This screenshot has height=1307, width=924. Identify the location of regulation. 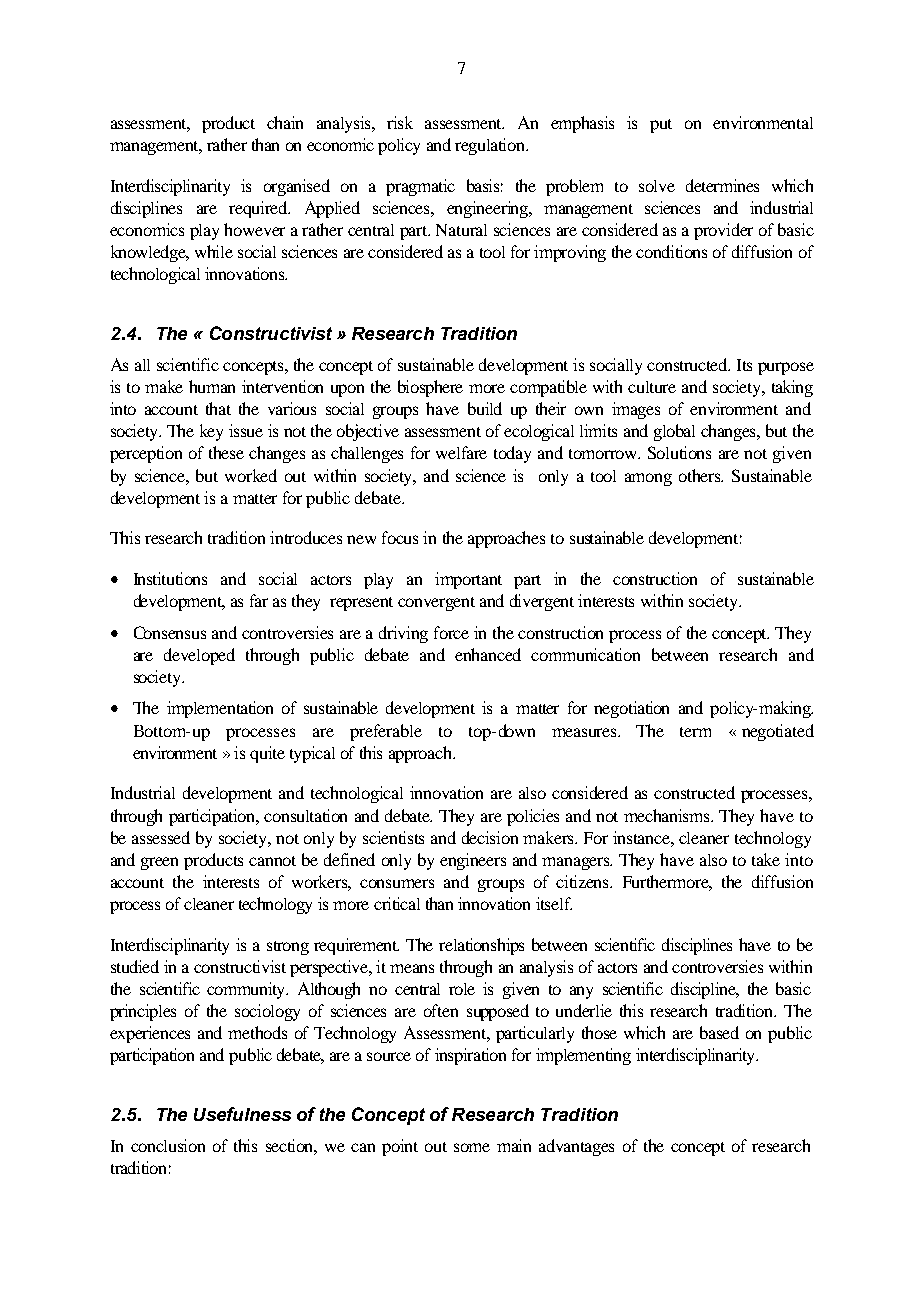
(491, 146).
